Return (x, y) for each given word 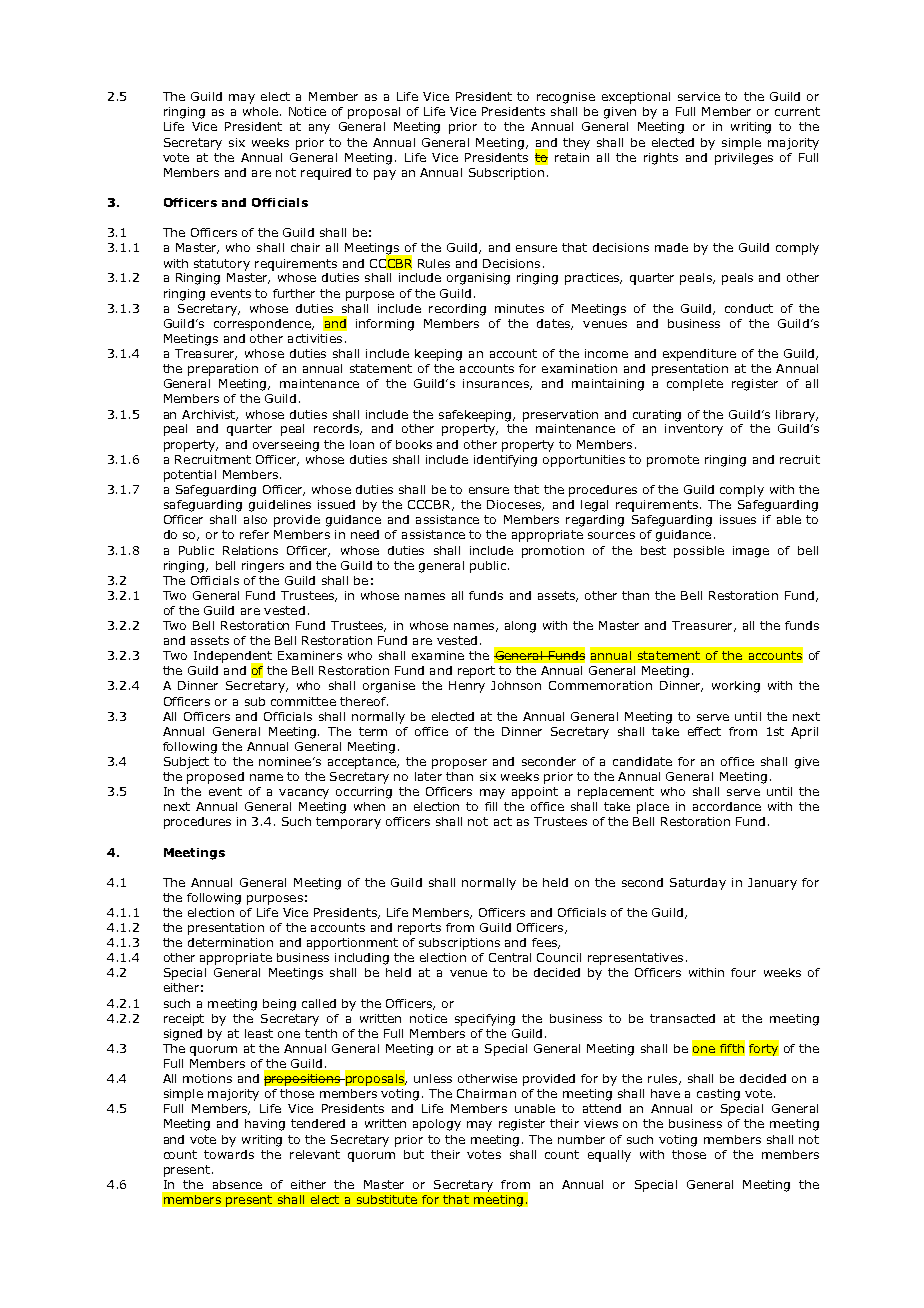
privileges (744, 159)
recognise (566, 98)
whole (260, 111)
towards (229, 1154)
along (520, 627)
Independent (233, 658)
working (736, 687)
